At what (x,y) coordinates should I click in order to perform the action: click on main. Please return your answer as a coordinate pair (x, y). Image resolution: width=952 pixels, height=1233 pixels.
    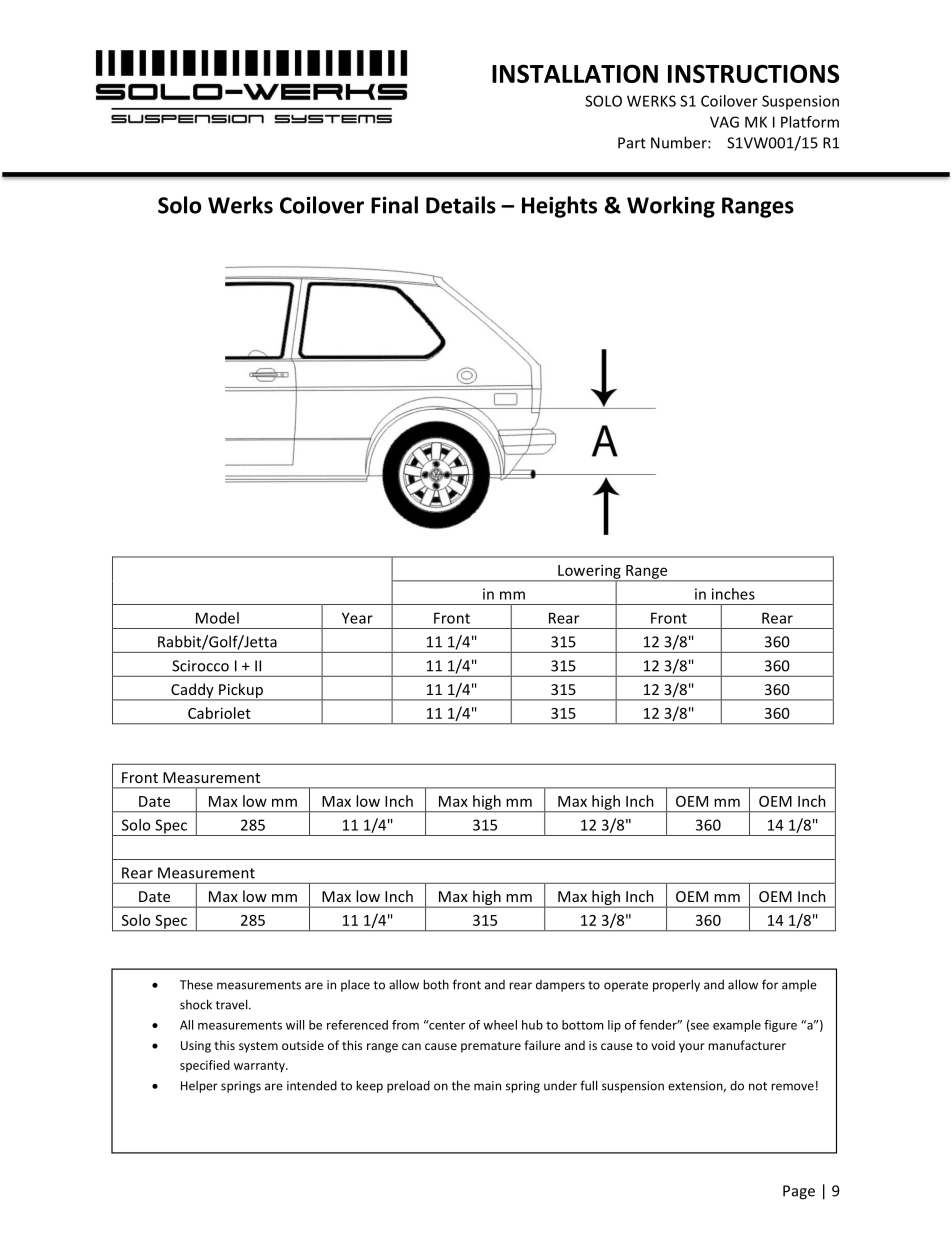
    Looking at the image, I should click on (487, 1086).
